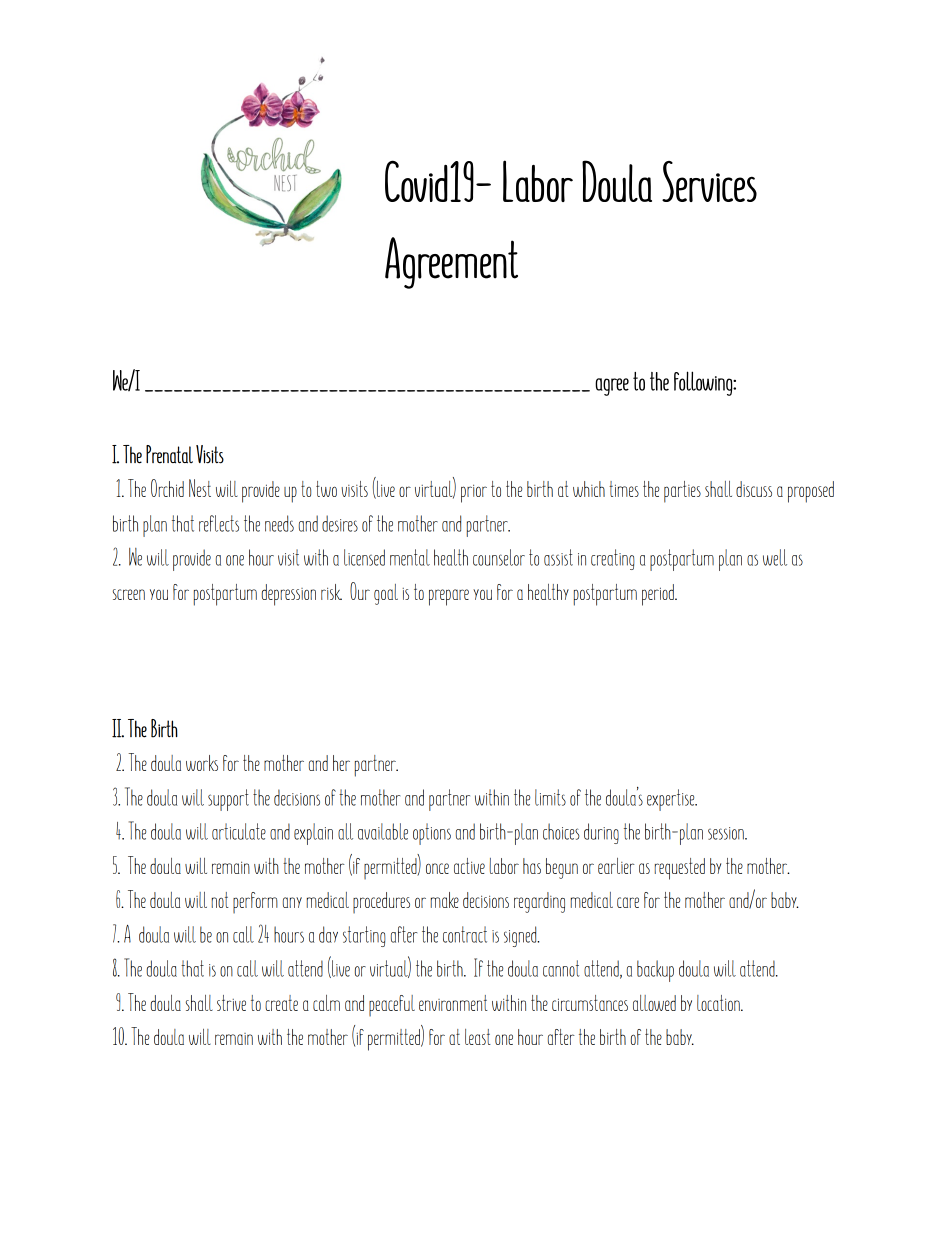 Image resolution: width=952 pixels, height=1233 pixels. What do you see at coordinates (682, 492) in the screenshot?
I see `parties` at bounding box center [682, 492].
